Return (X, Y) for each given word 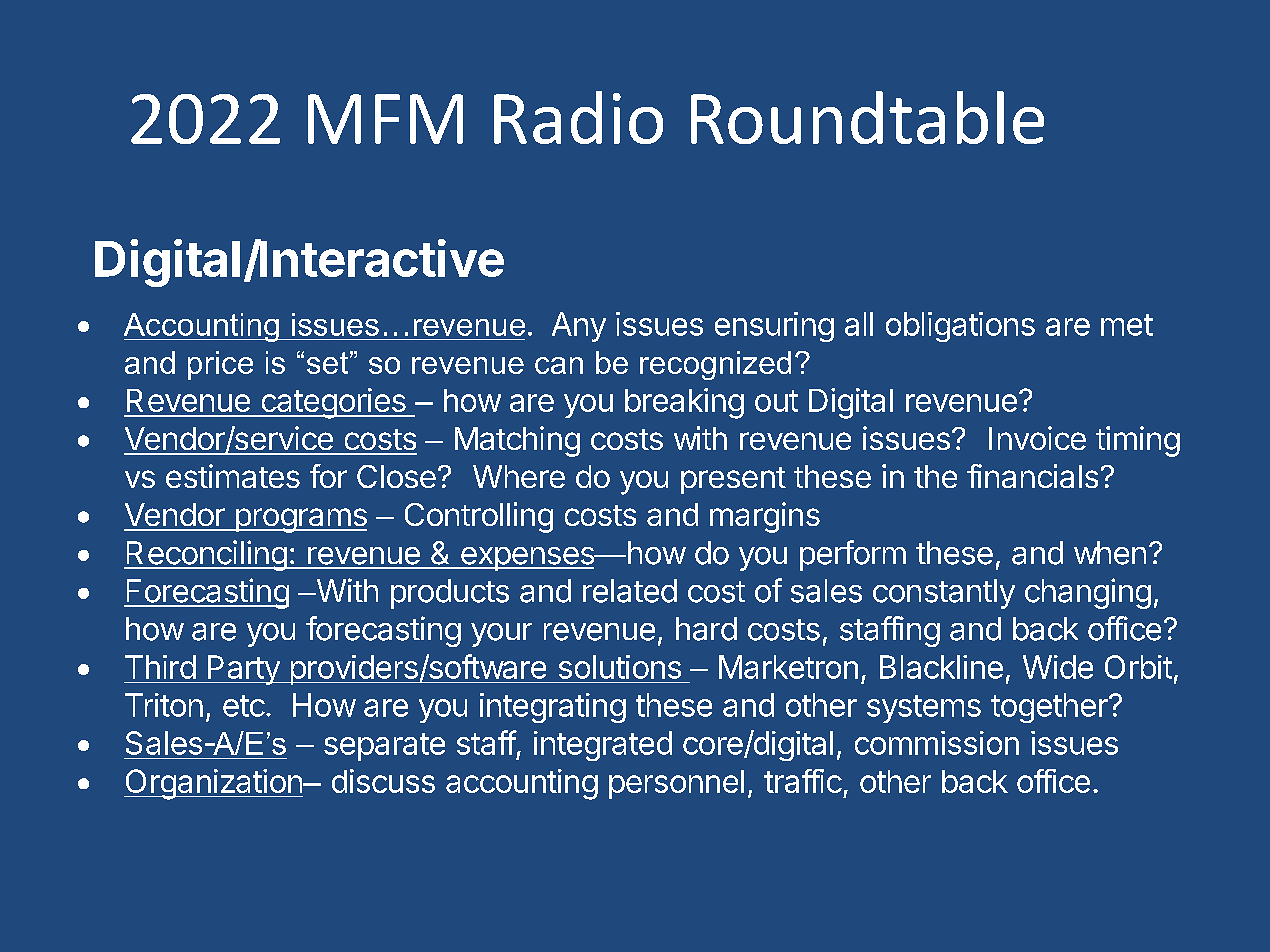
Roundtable (867, 117)
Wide (1058, 667)
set (327, 363)
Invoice (1037, 438)
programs (300, 520)
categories (333, 403)
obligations (960, 327)
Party (243, 670)
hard (706, 629)
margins (765, 517)
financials (1032, 476)
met (1127, 325)
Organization (214, 784)
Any (579, 327)
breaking (684, 403)
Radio (578, 117)
